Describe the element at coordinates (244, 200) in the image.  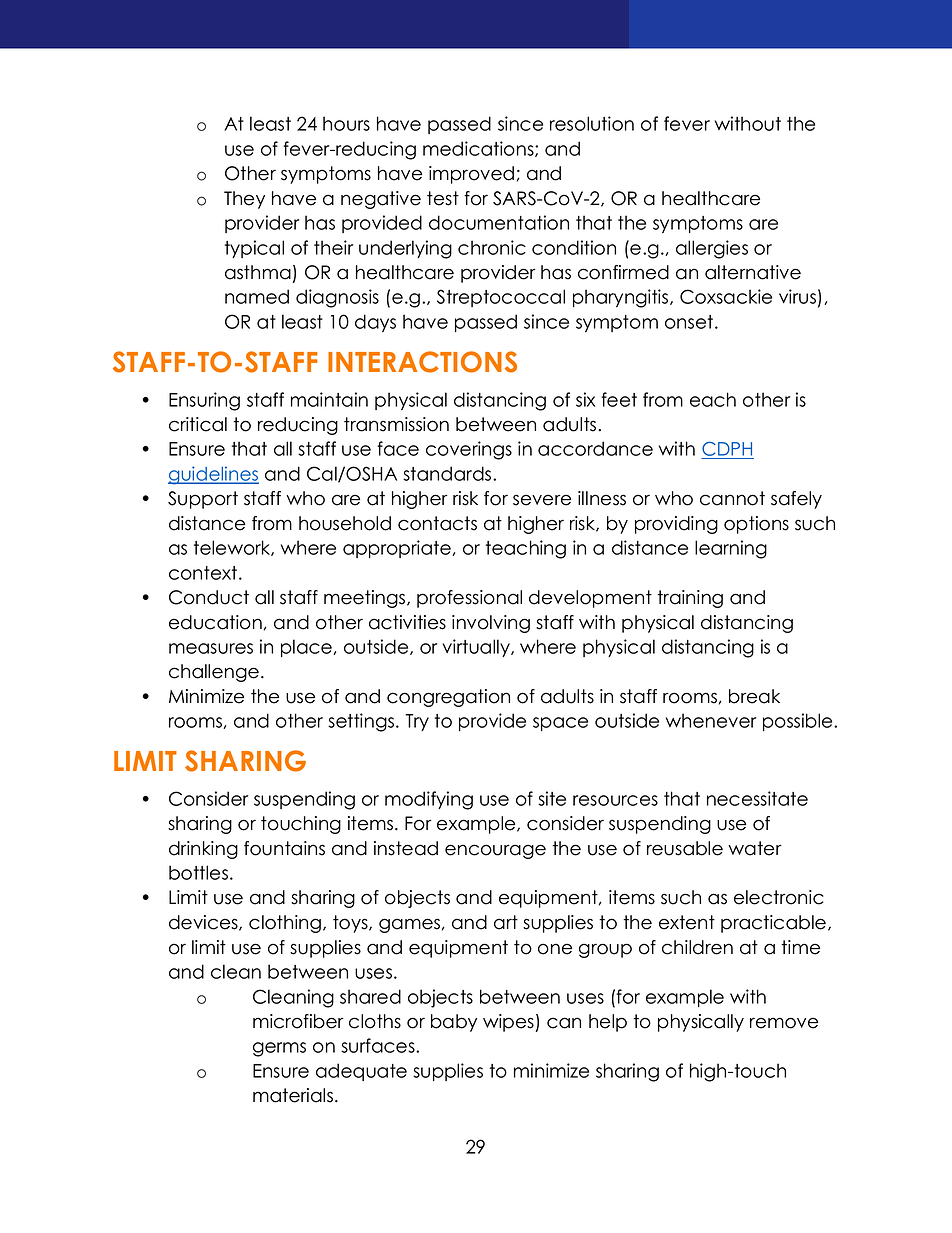
I see `They` at that location.
